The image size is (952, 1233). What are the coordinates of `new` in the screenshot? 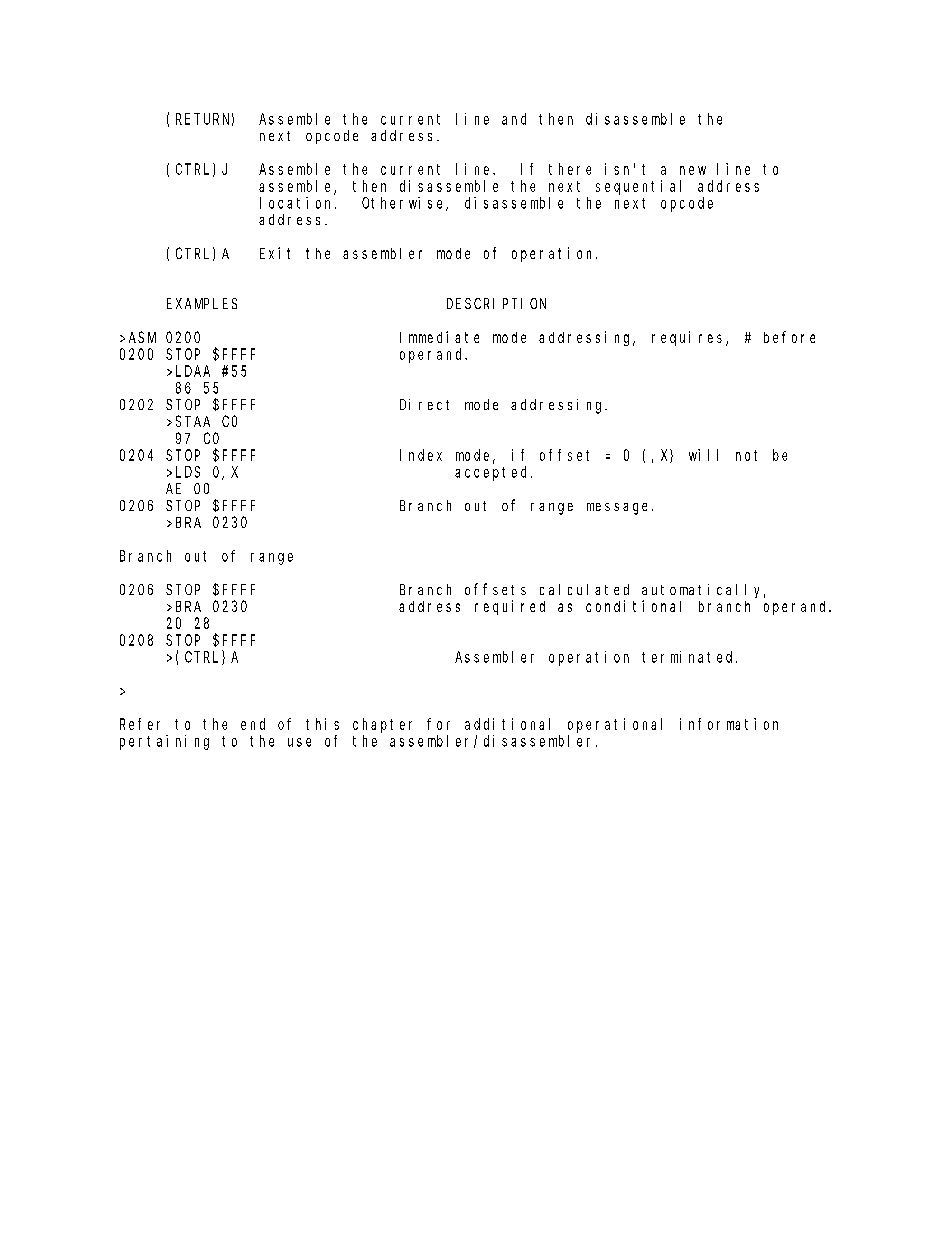 It's located at (693, 170).
